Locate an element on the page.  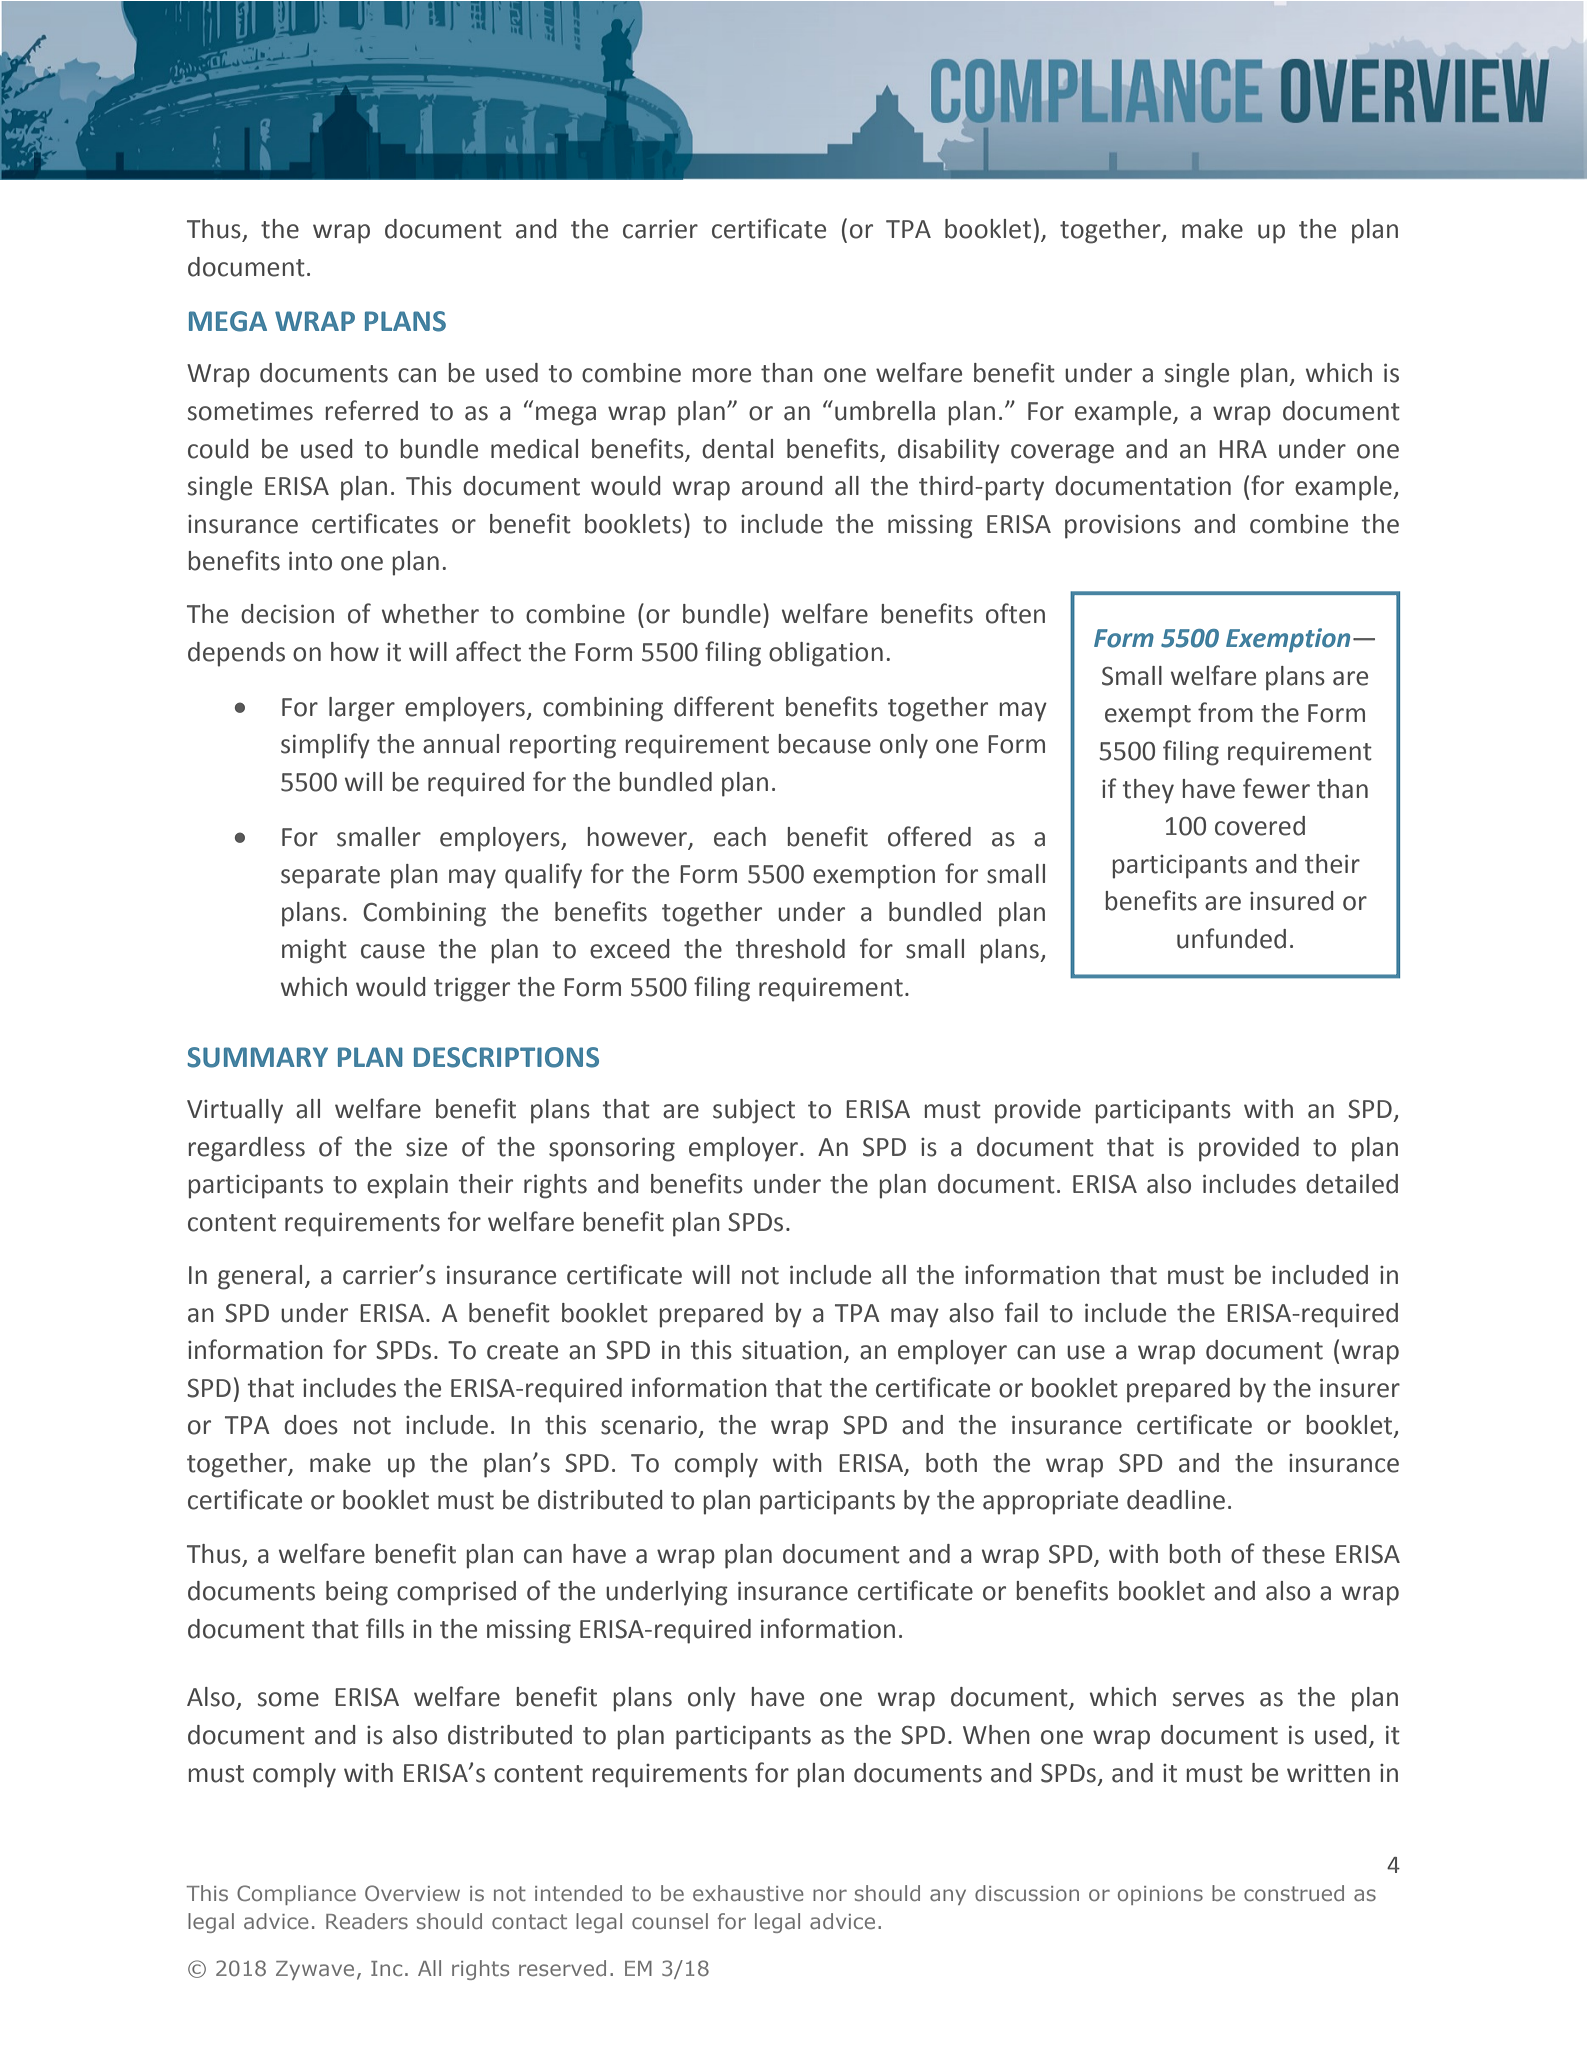
dental is located at coordinates (737, 449).
